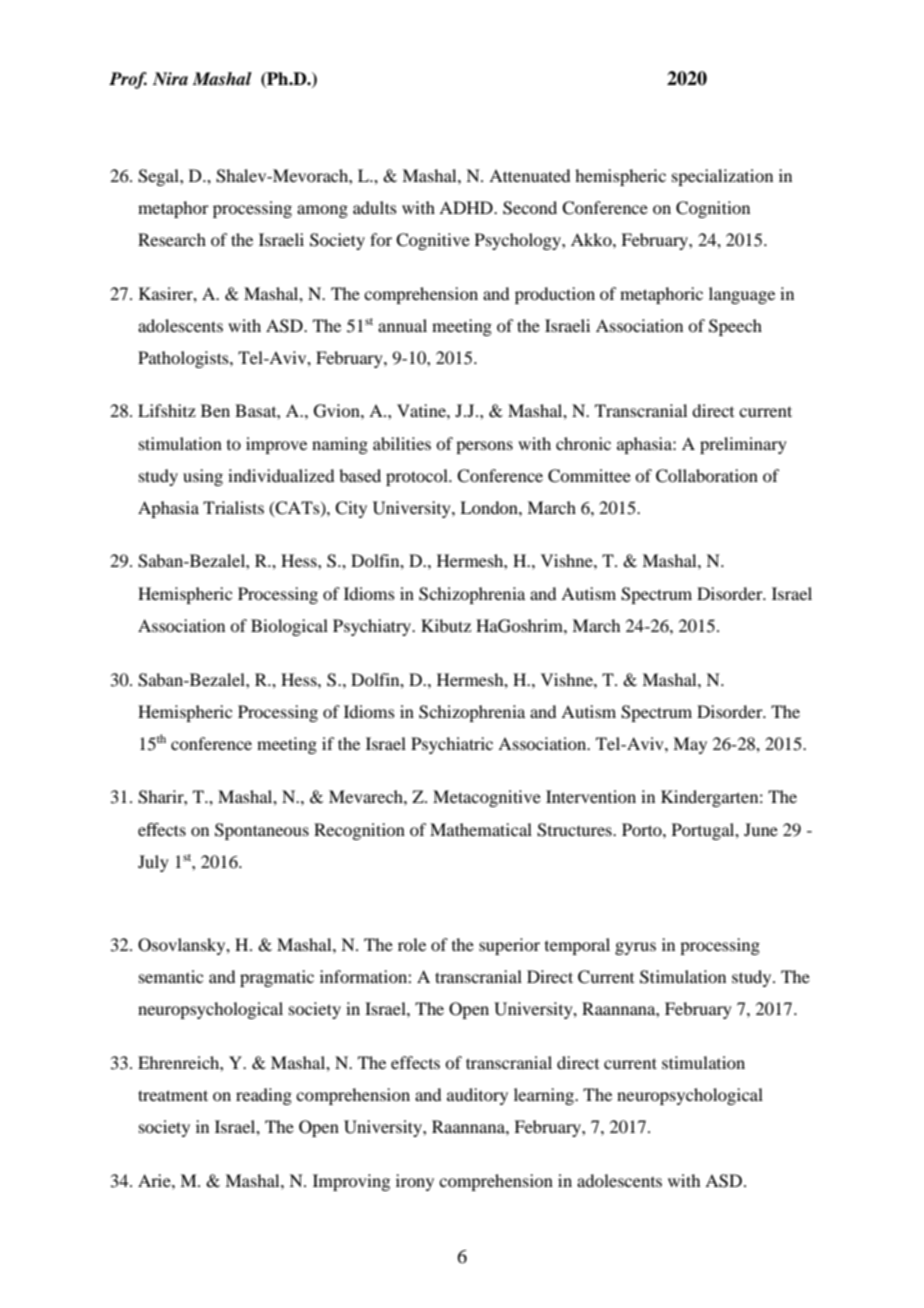 The image size is (924, 1308). Describe the element at coordinates (545, 1096) in the document. I see `learning` at that location.
